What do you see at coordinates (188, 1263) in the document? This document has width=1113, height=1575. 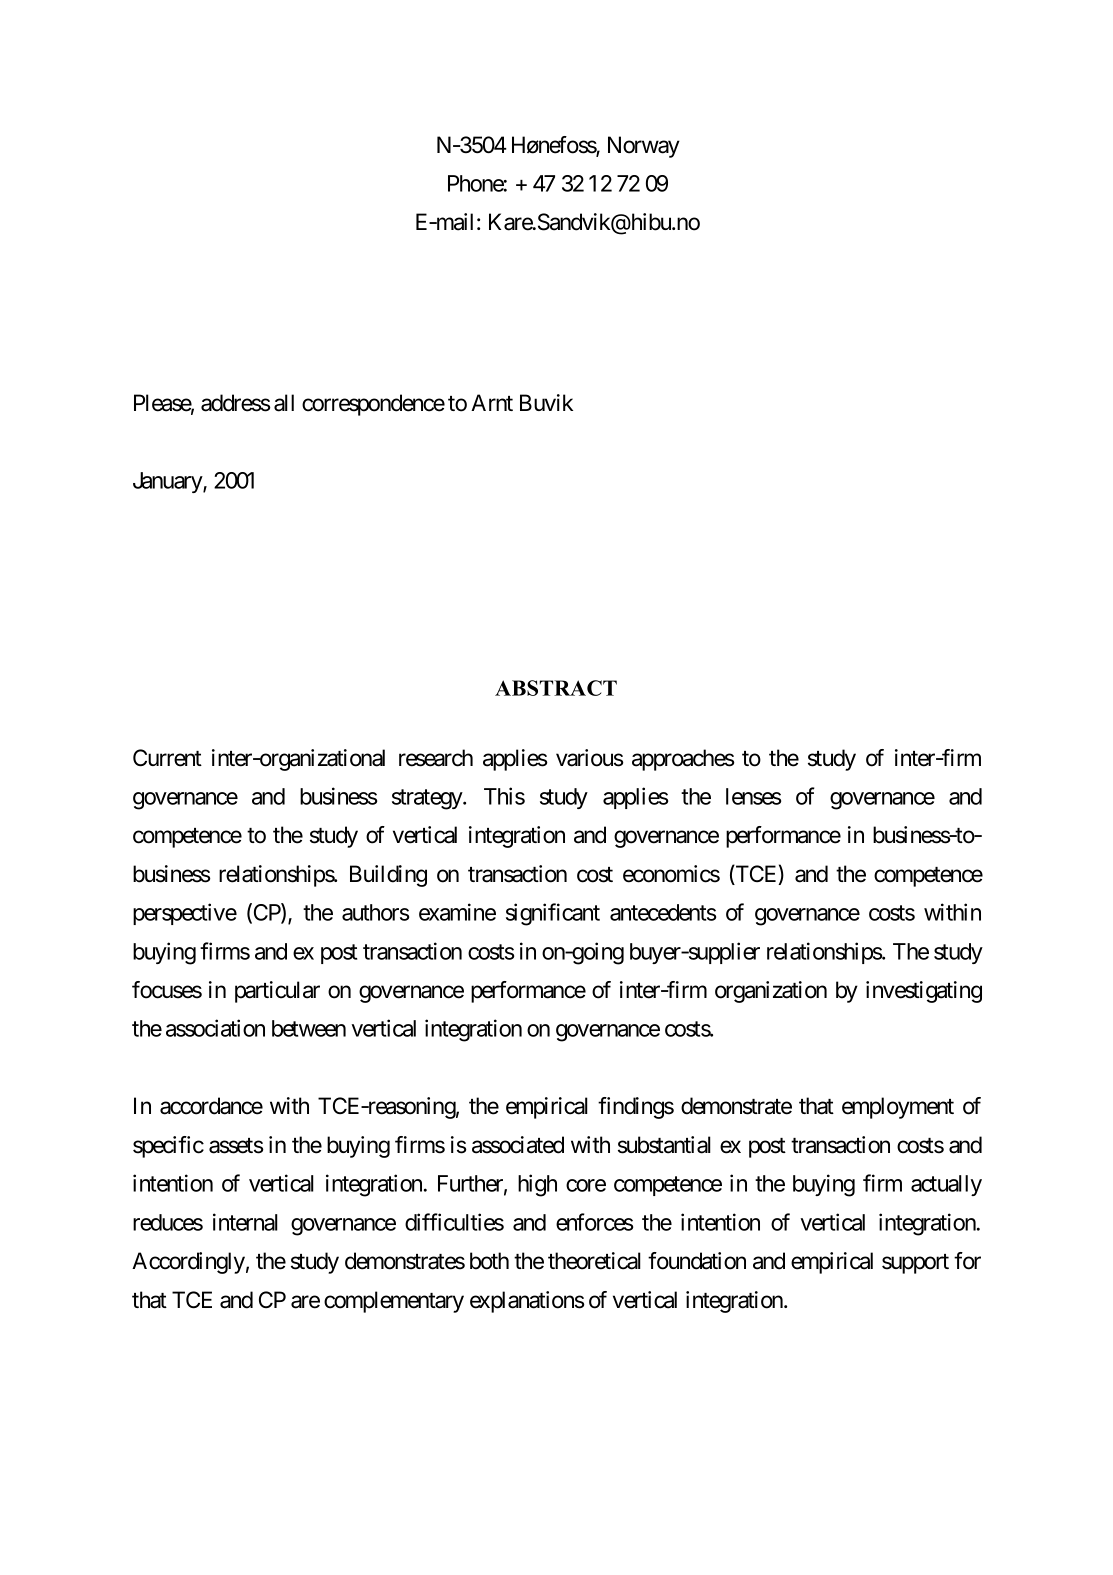 I see `Accordingly` at bounding box center [188, 1263].
